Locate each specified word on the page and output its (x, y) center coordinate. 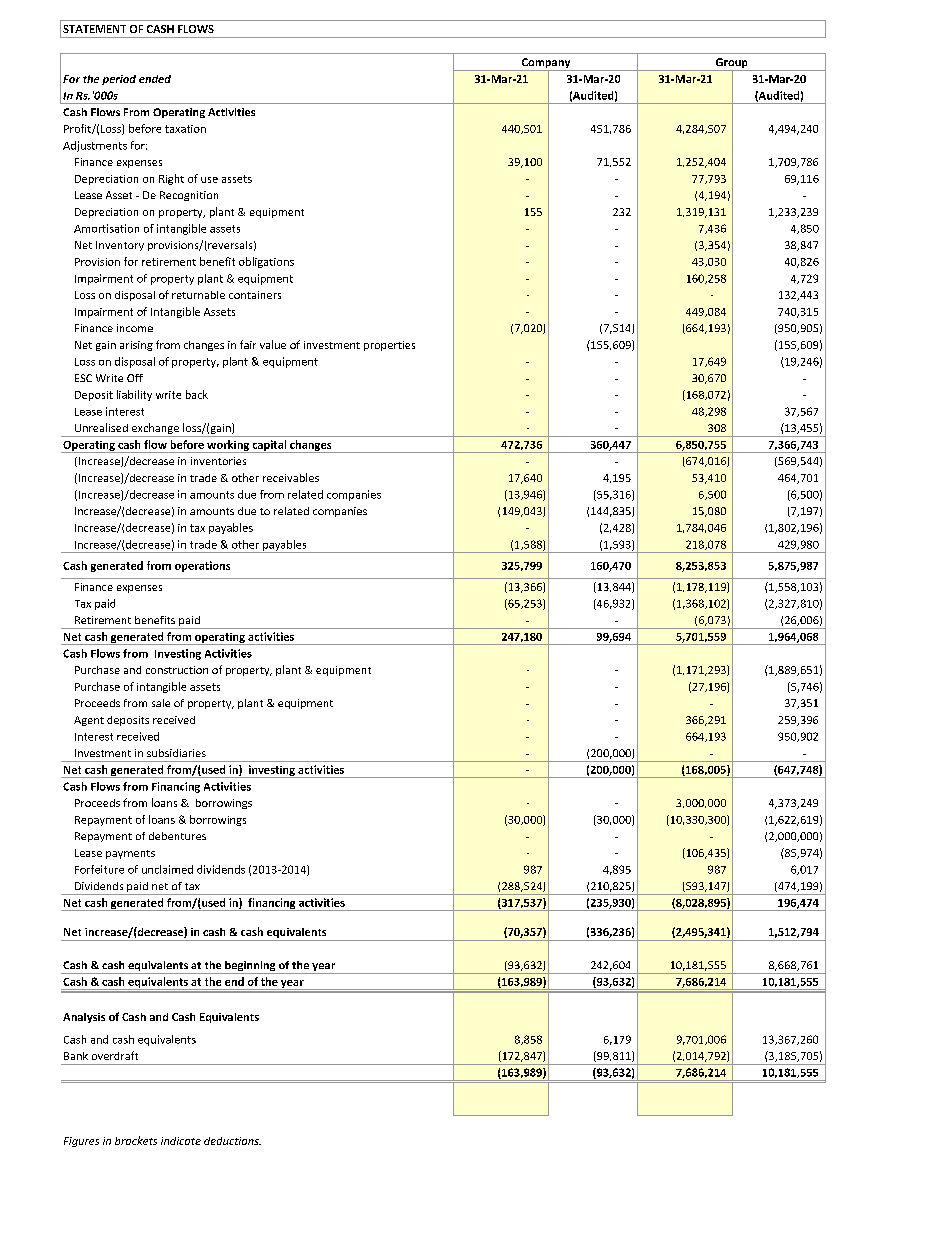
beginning (250, 967)
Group (731, 64)
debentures (177, 836)
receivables (291, 477)
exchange (155, 430)
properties (389, 346)
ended (155, 79)
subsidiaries (176, 753)
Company (546, 64)
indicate (181, 1141)
